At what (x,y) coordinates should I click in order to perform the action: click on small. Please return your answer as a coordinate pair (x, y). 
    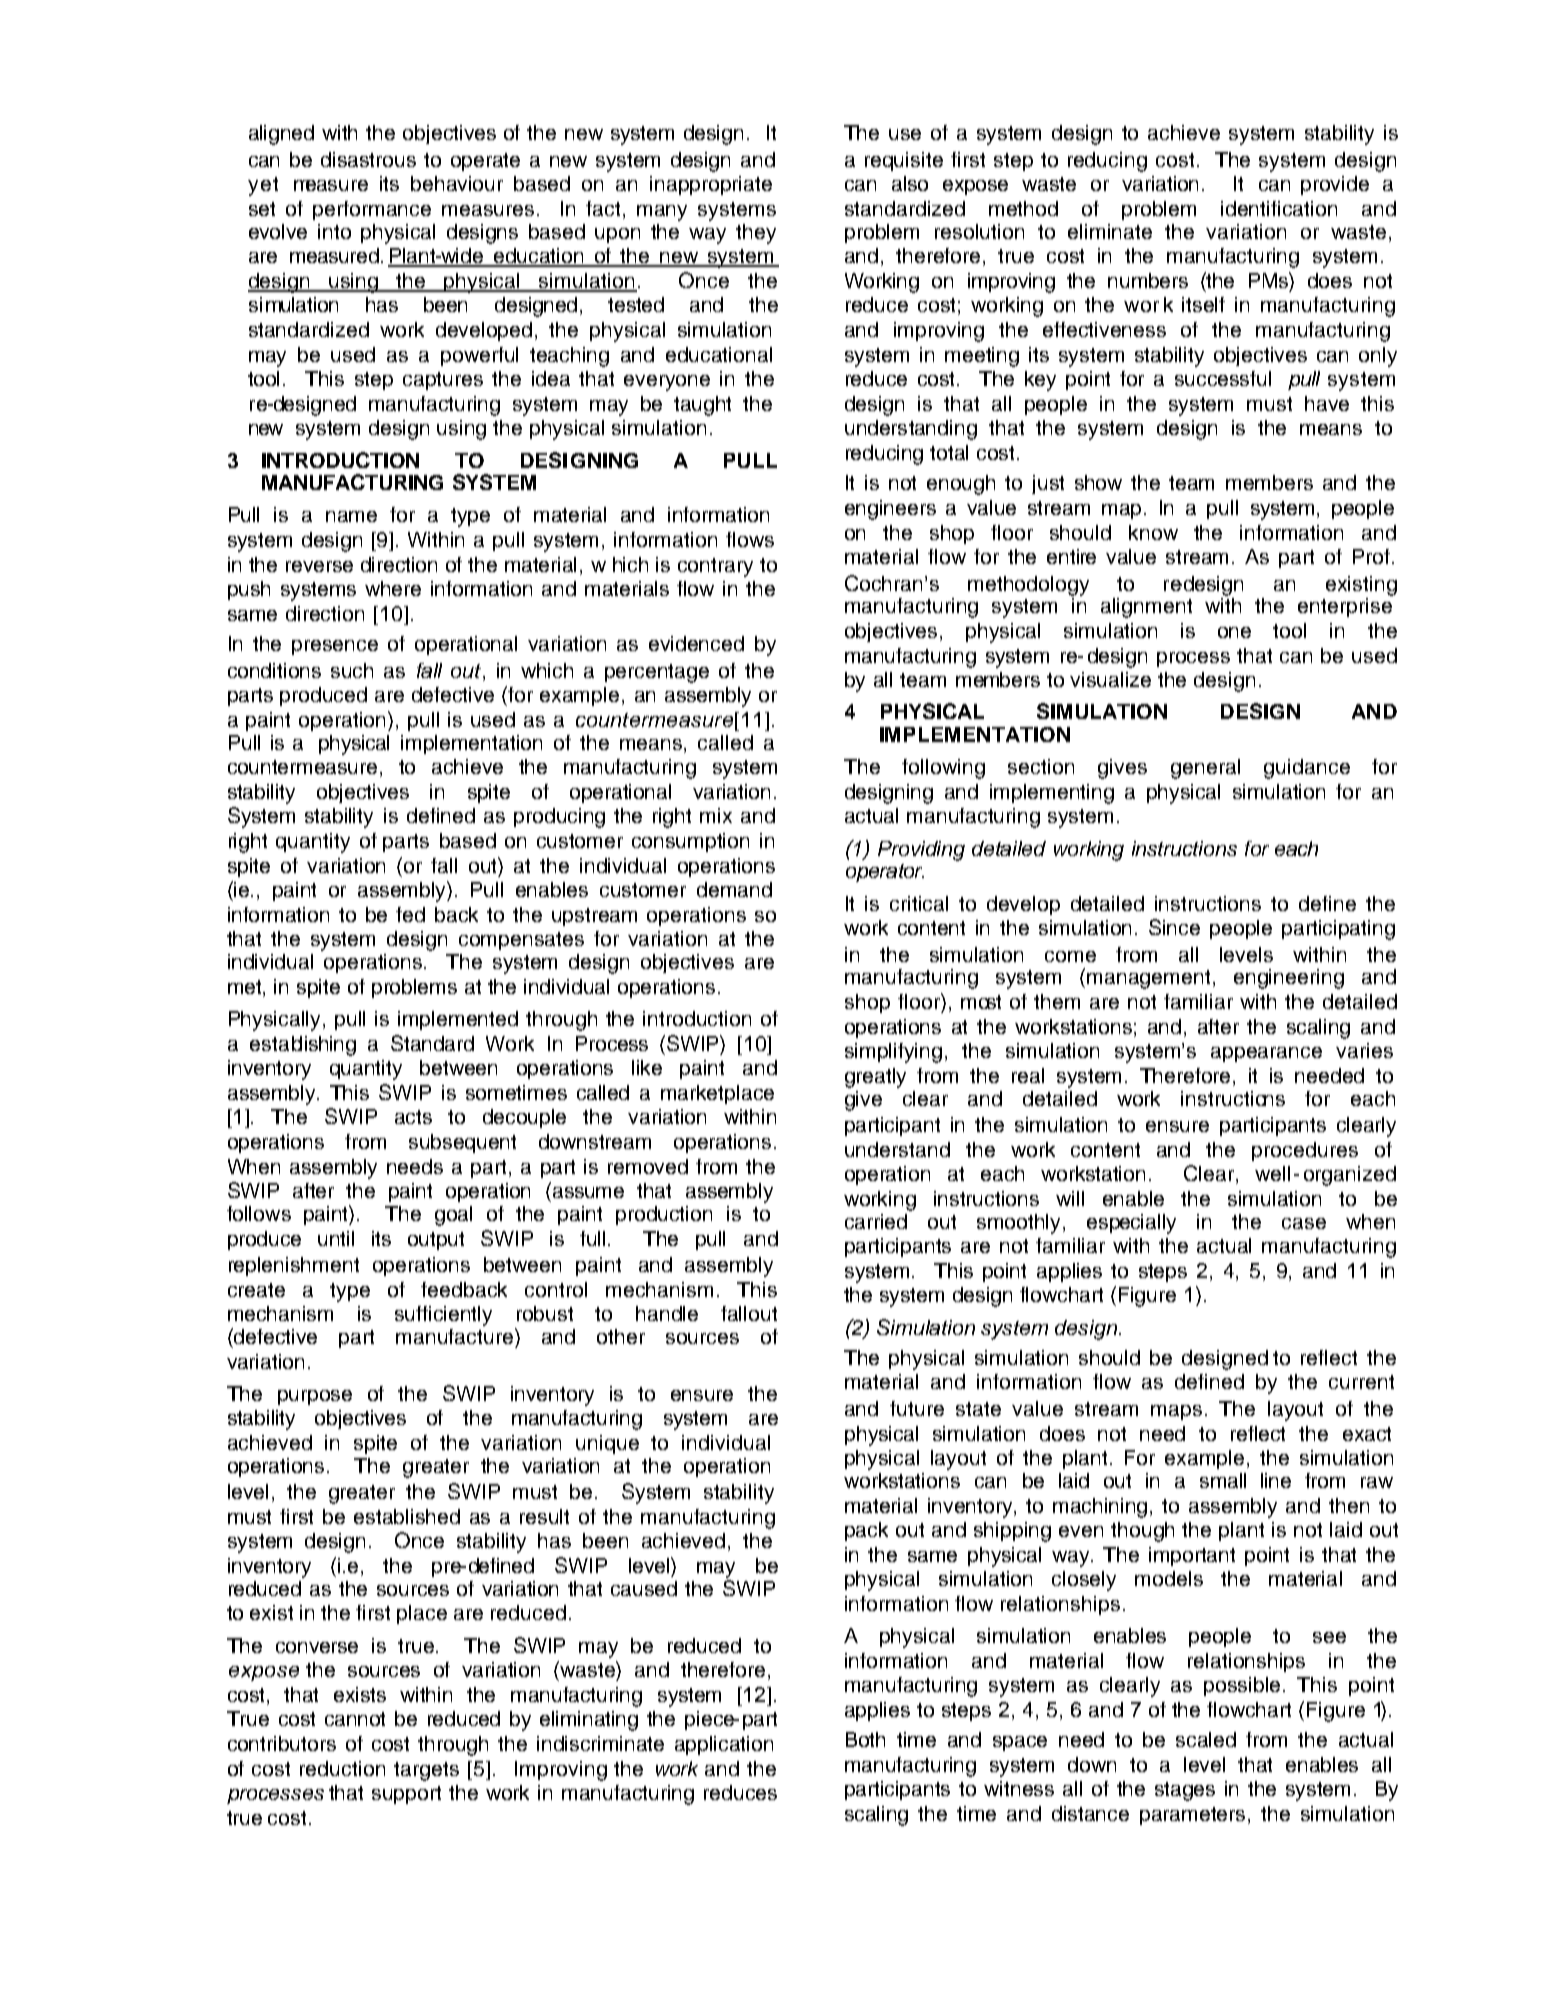
    Looking at the image, I should click on (1223, 1480).
